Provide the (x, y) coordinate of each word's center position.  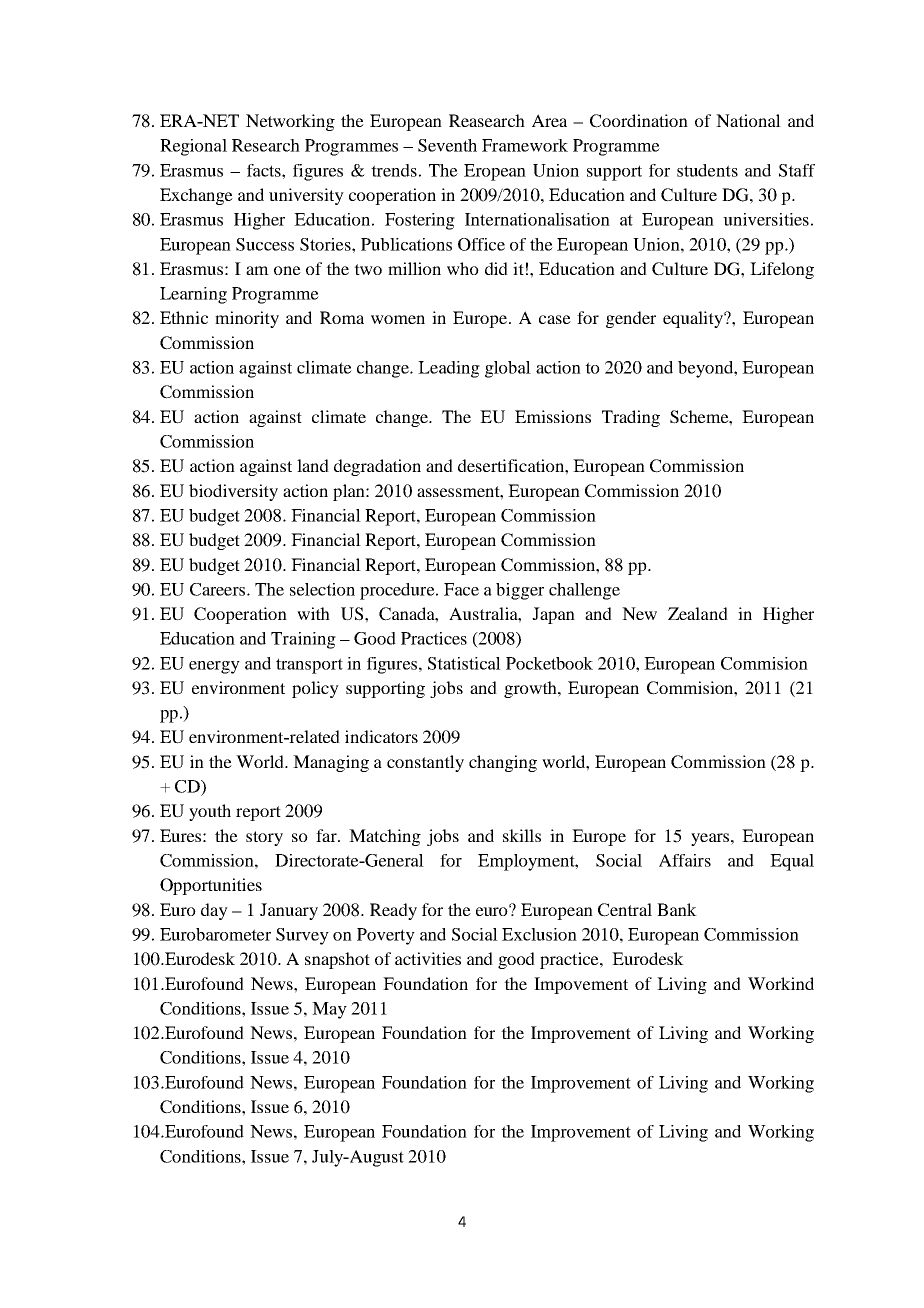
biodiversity (233, 492)
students (707, 170)
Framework (525, 145)
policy (315, 689)
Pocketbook (549, 663)
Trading (631, 418)
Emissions (553, 416)
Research (266, 145)
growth (531, 689)
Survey (302, 936)
